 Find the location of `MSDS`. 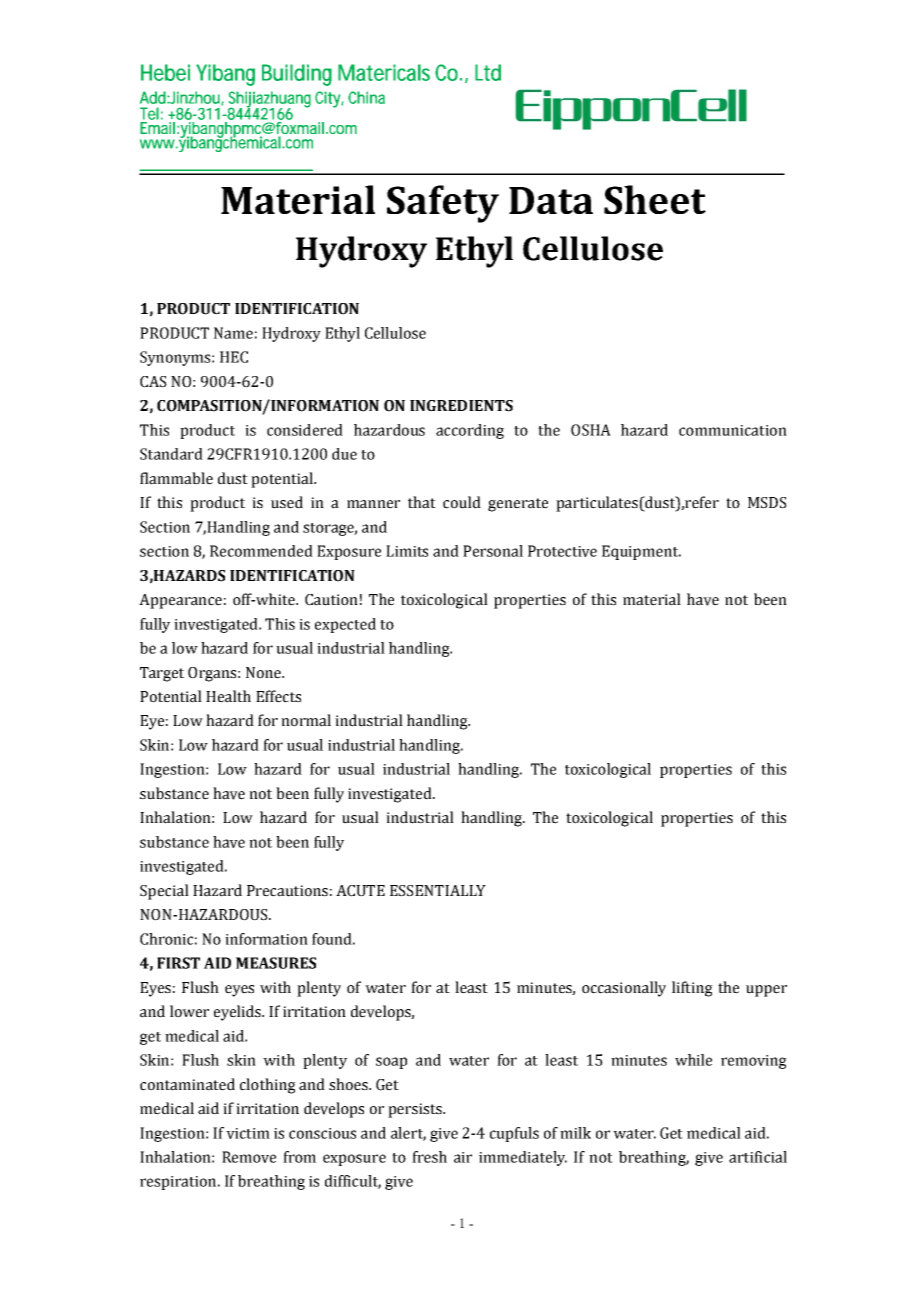

MSDS is located at coordinates (767, 503).
